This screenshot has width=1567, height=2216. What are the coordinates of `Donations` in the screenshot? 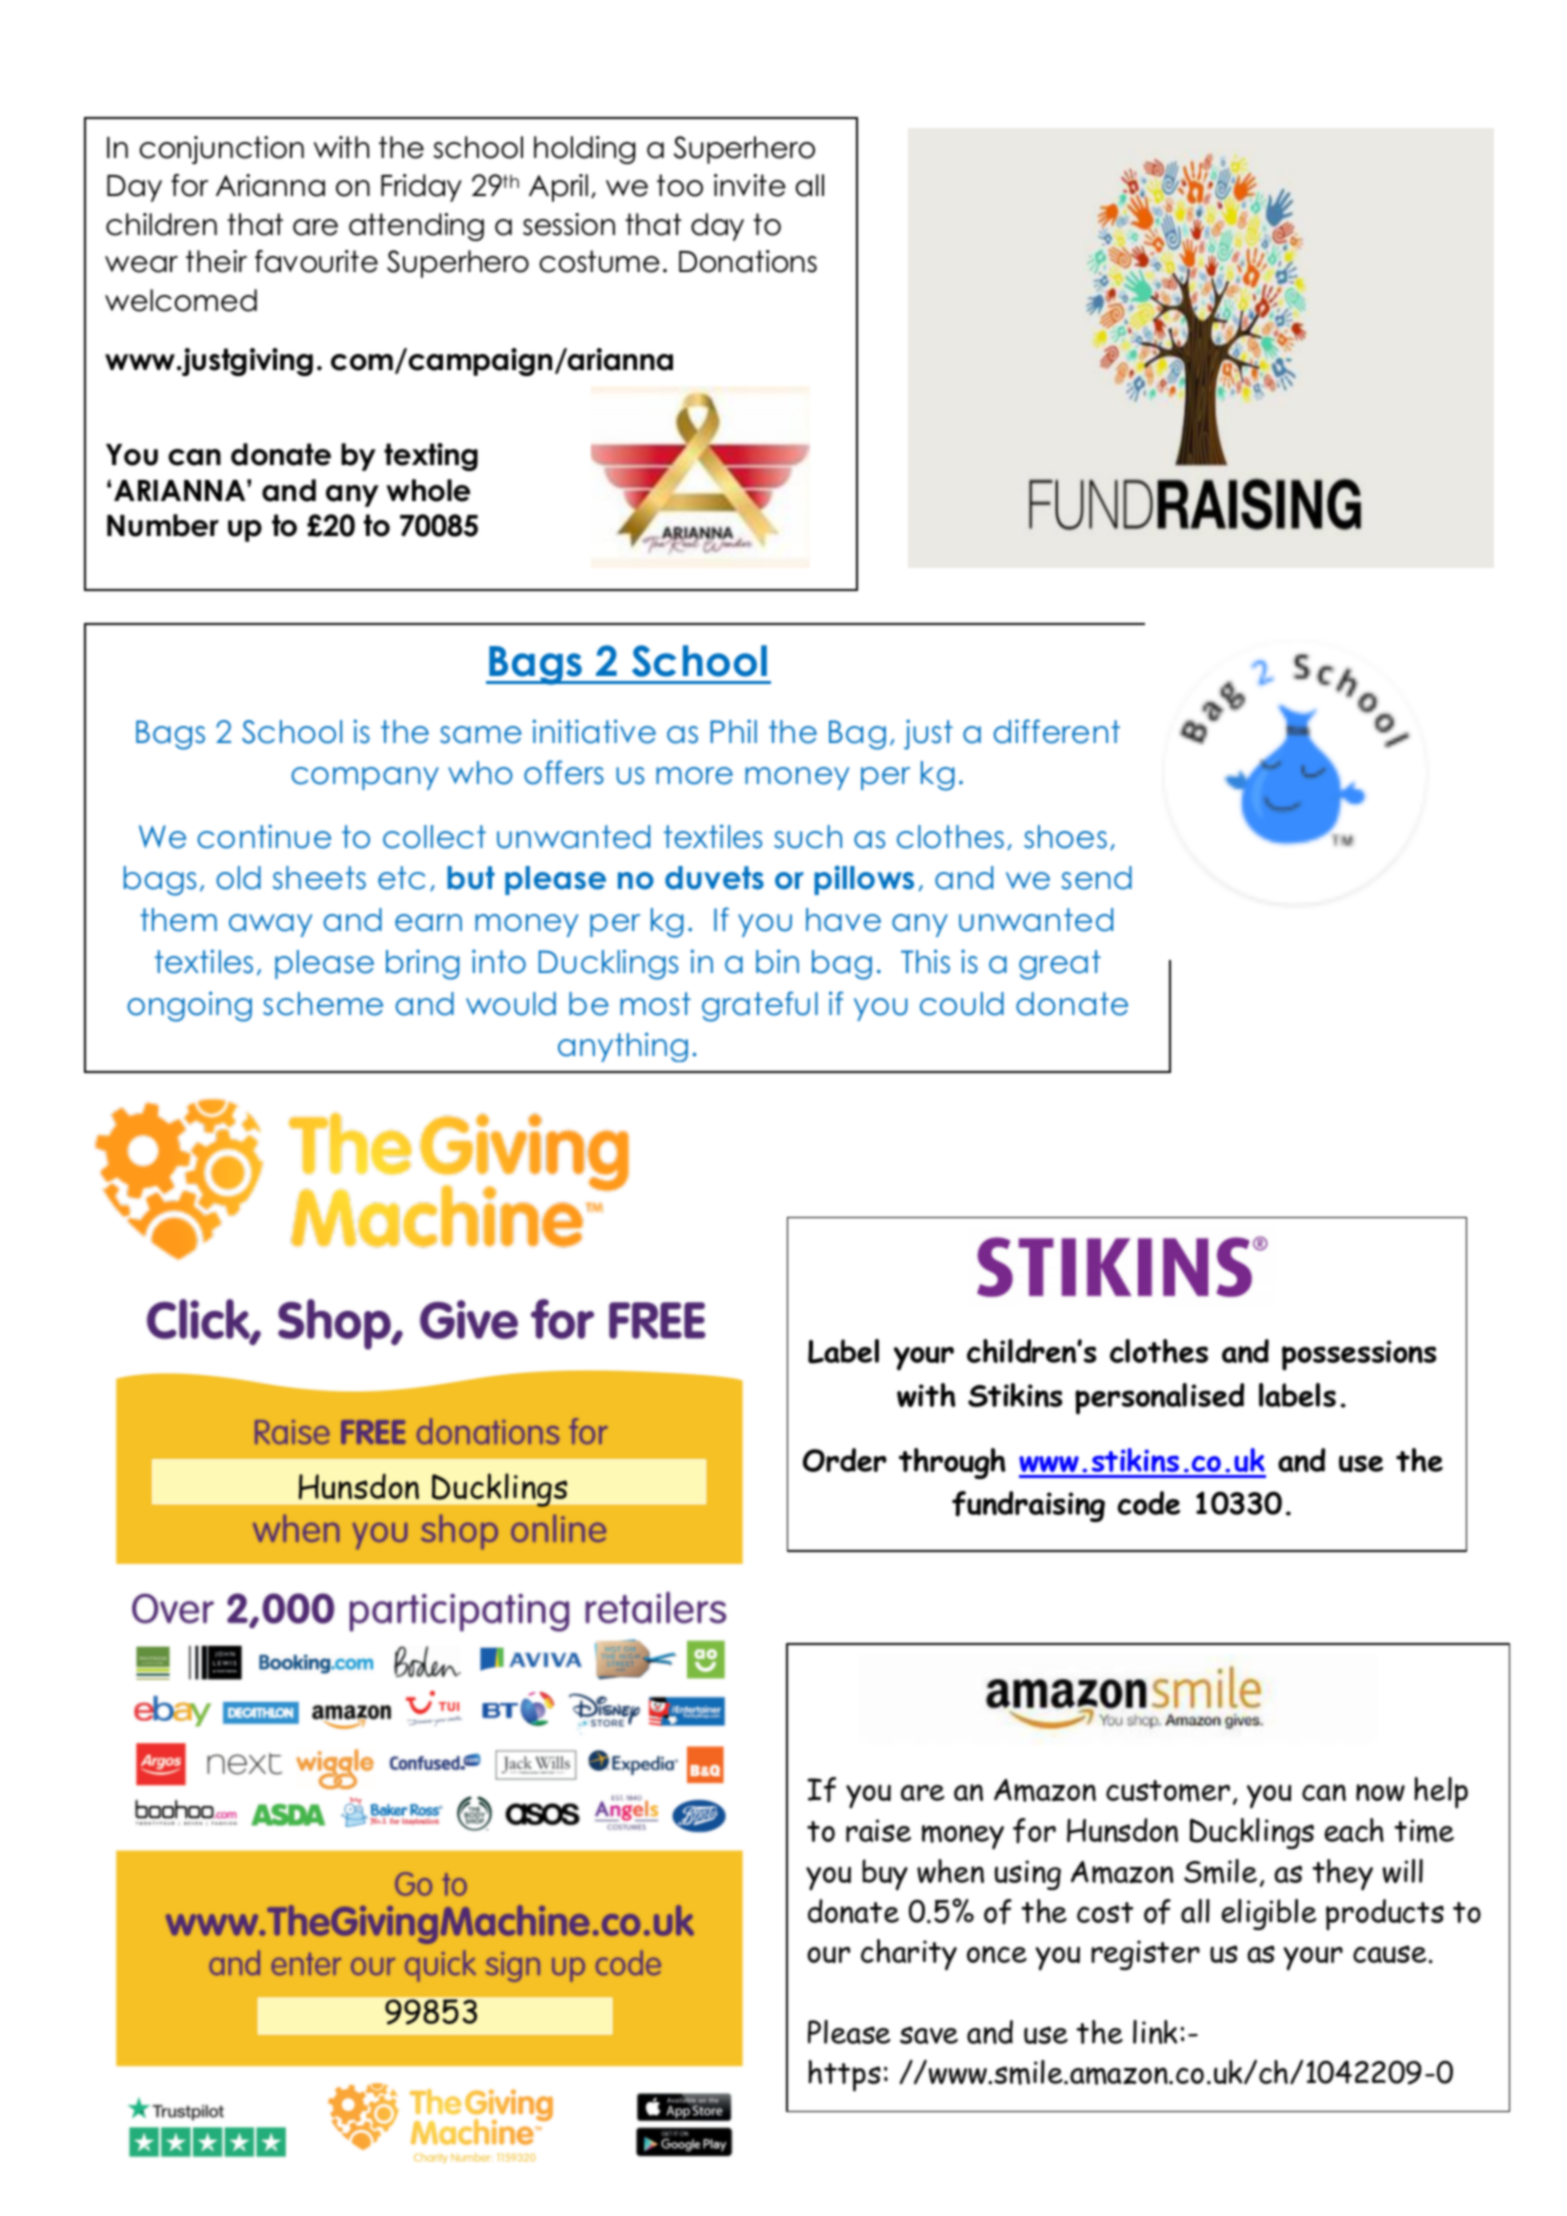 It's located at (748, 261).
